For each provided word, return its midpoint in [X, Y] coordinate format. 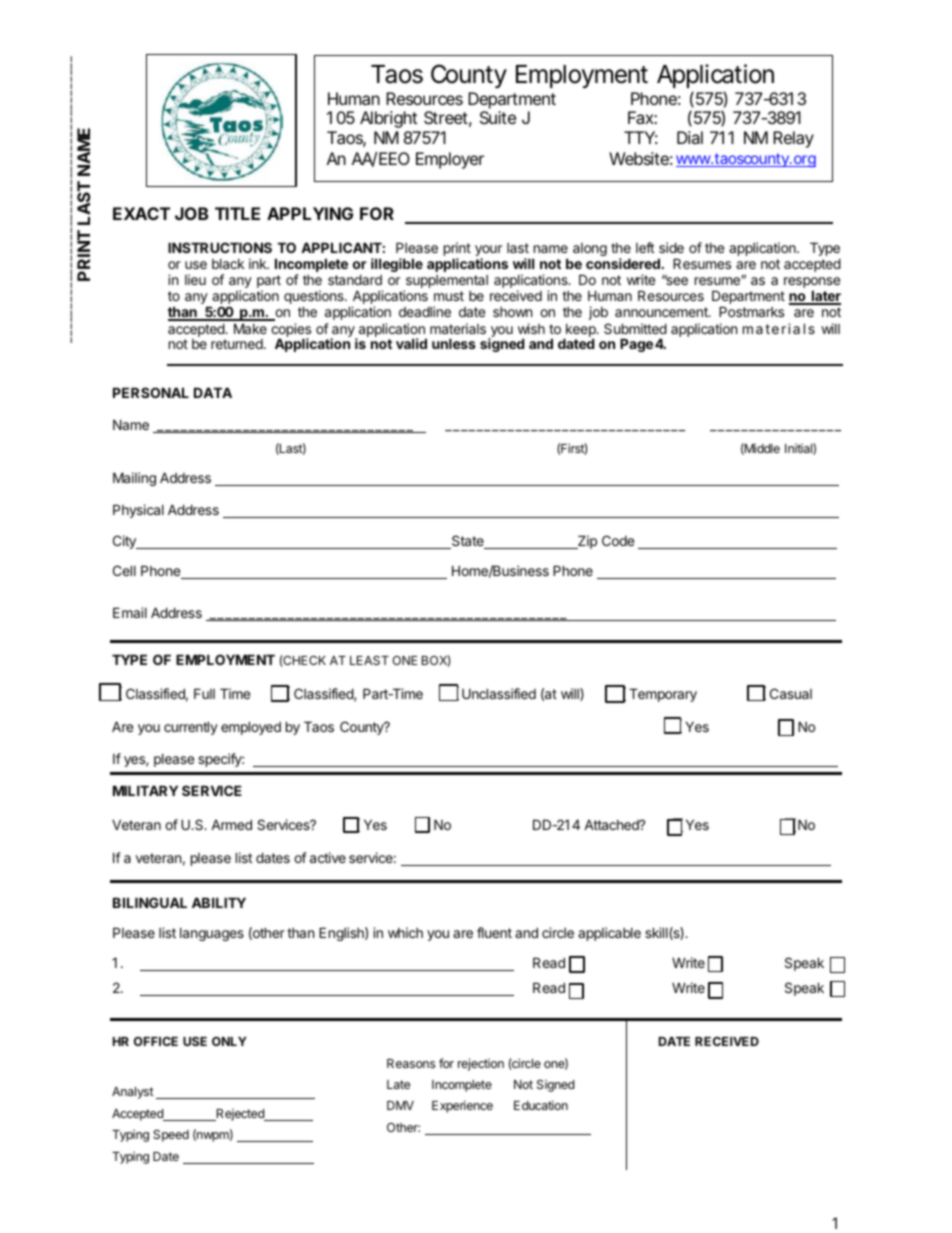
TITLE [237, 213]
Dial [690, 137]
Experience [462, 1106]
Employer [450, 160]
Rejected [240, 1115]
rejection [481, 1064]
